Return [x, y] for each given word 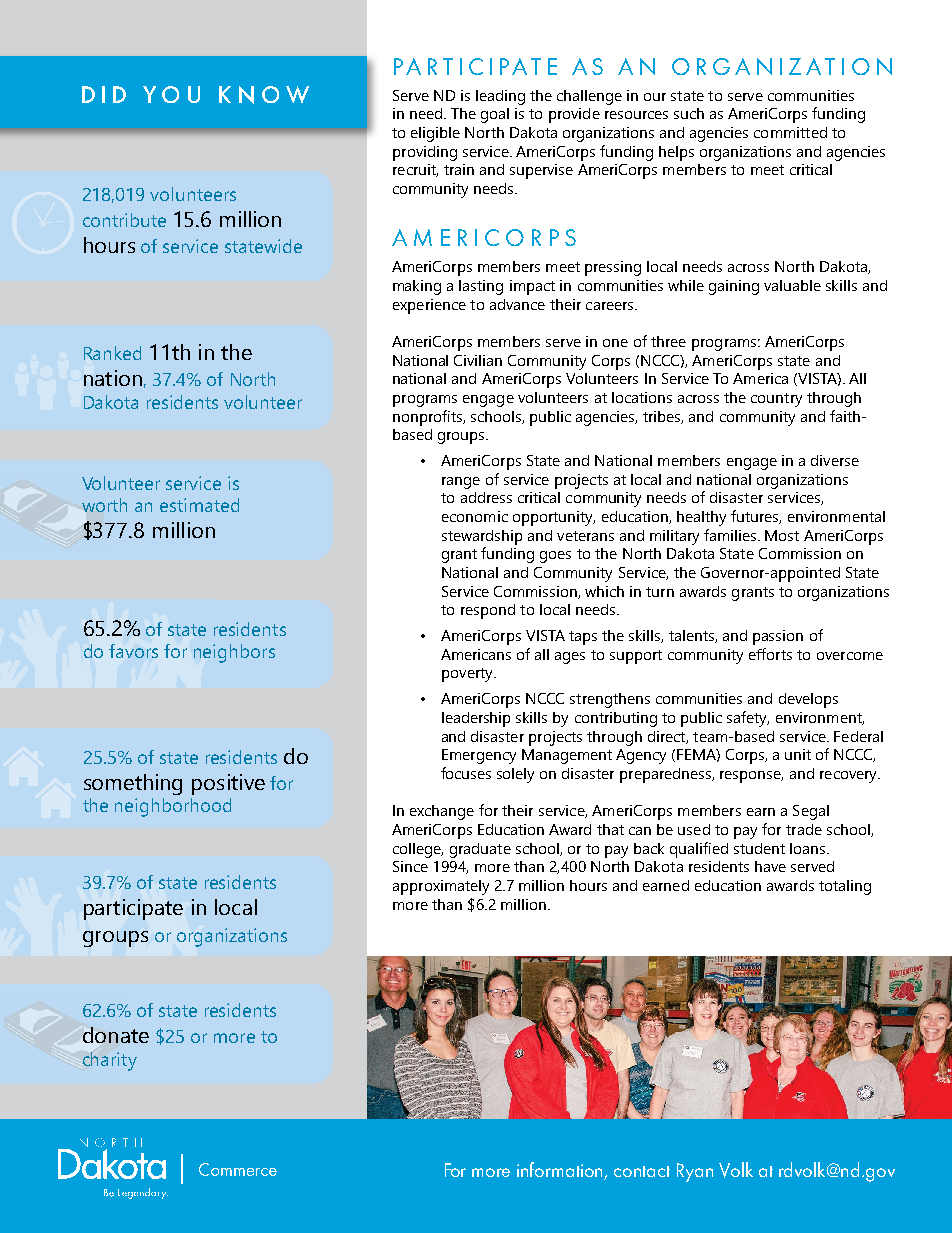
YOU [171, 94]
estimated [199, 505]
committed [790, 132]
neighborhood [173, 807]
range [461, 483]
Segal [811, 812]
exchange [442, 812]
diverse [835, 460]
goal [495, 115]
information [561, 1171]
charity [110, 1061]
